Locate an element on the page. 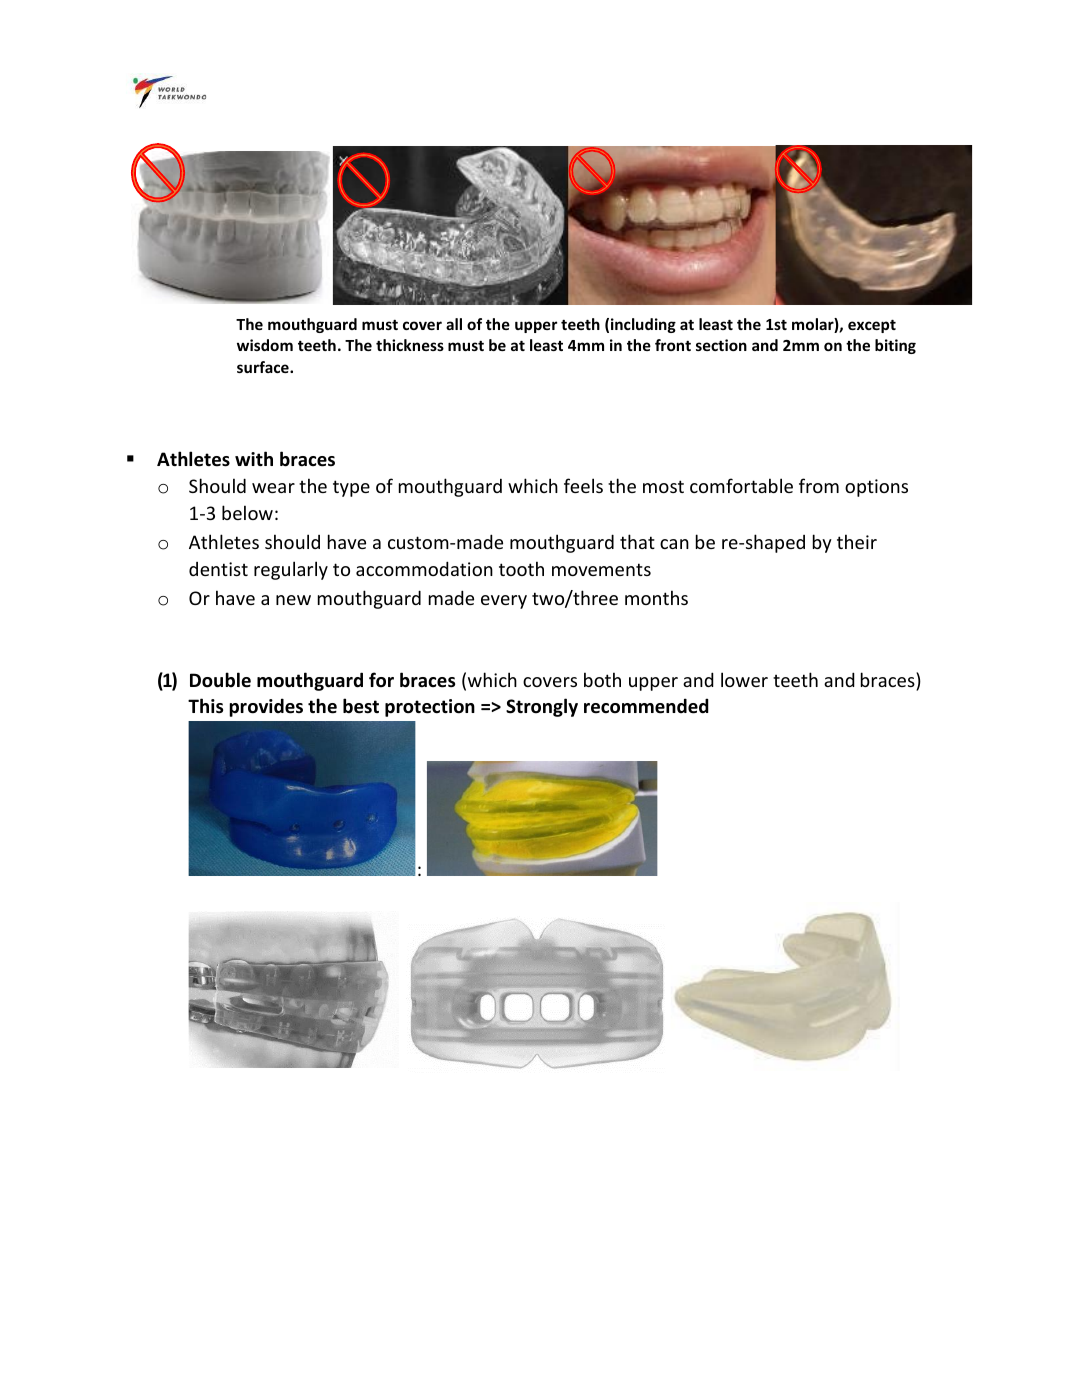 The height and width of the page is (1384, 1069). provides is located at coordinates (266, 707).
